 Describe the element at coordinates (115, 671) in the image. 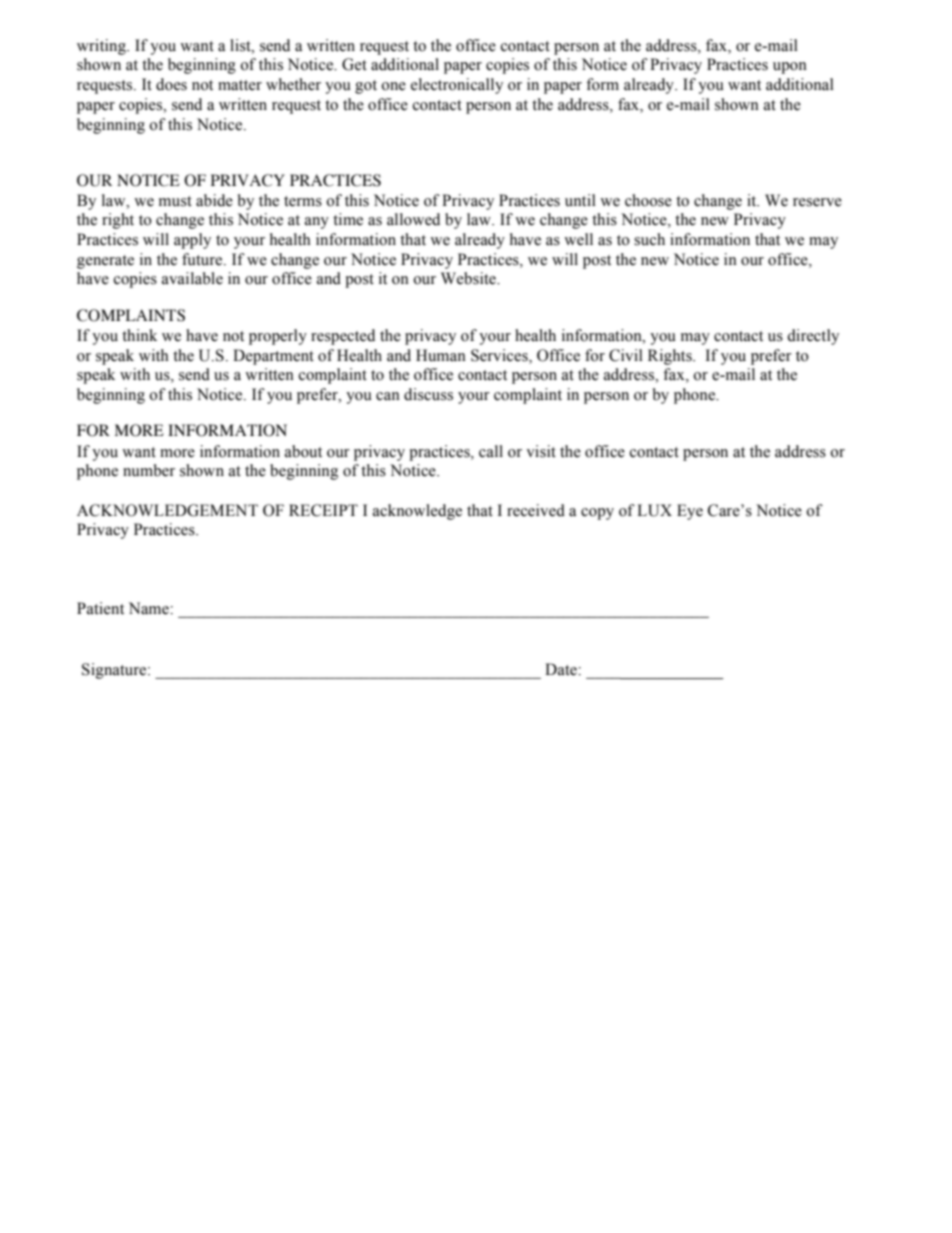

I see `Signature` at that location.
